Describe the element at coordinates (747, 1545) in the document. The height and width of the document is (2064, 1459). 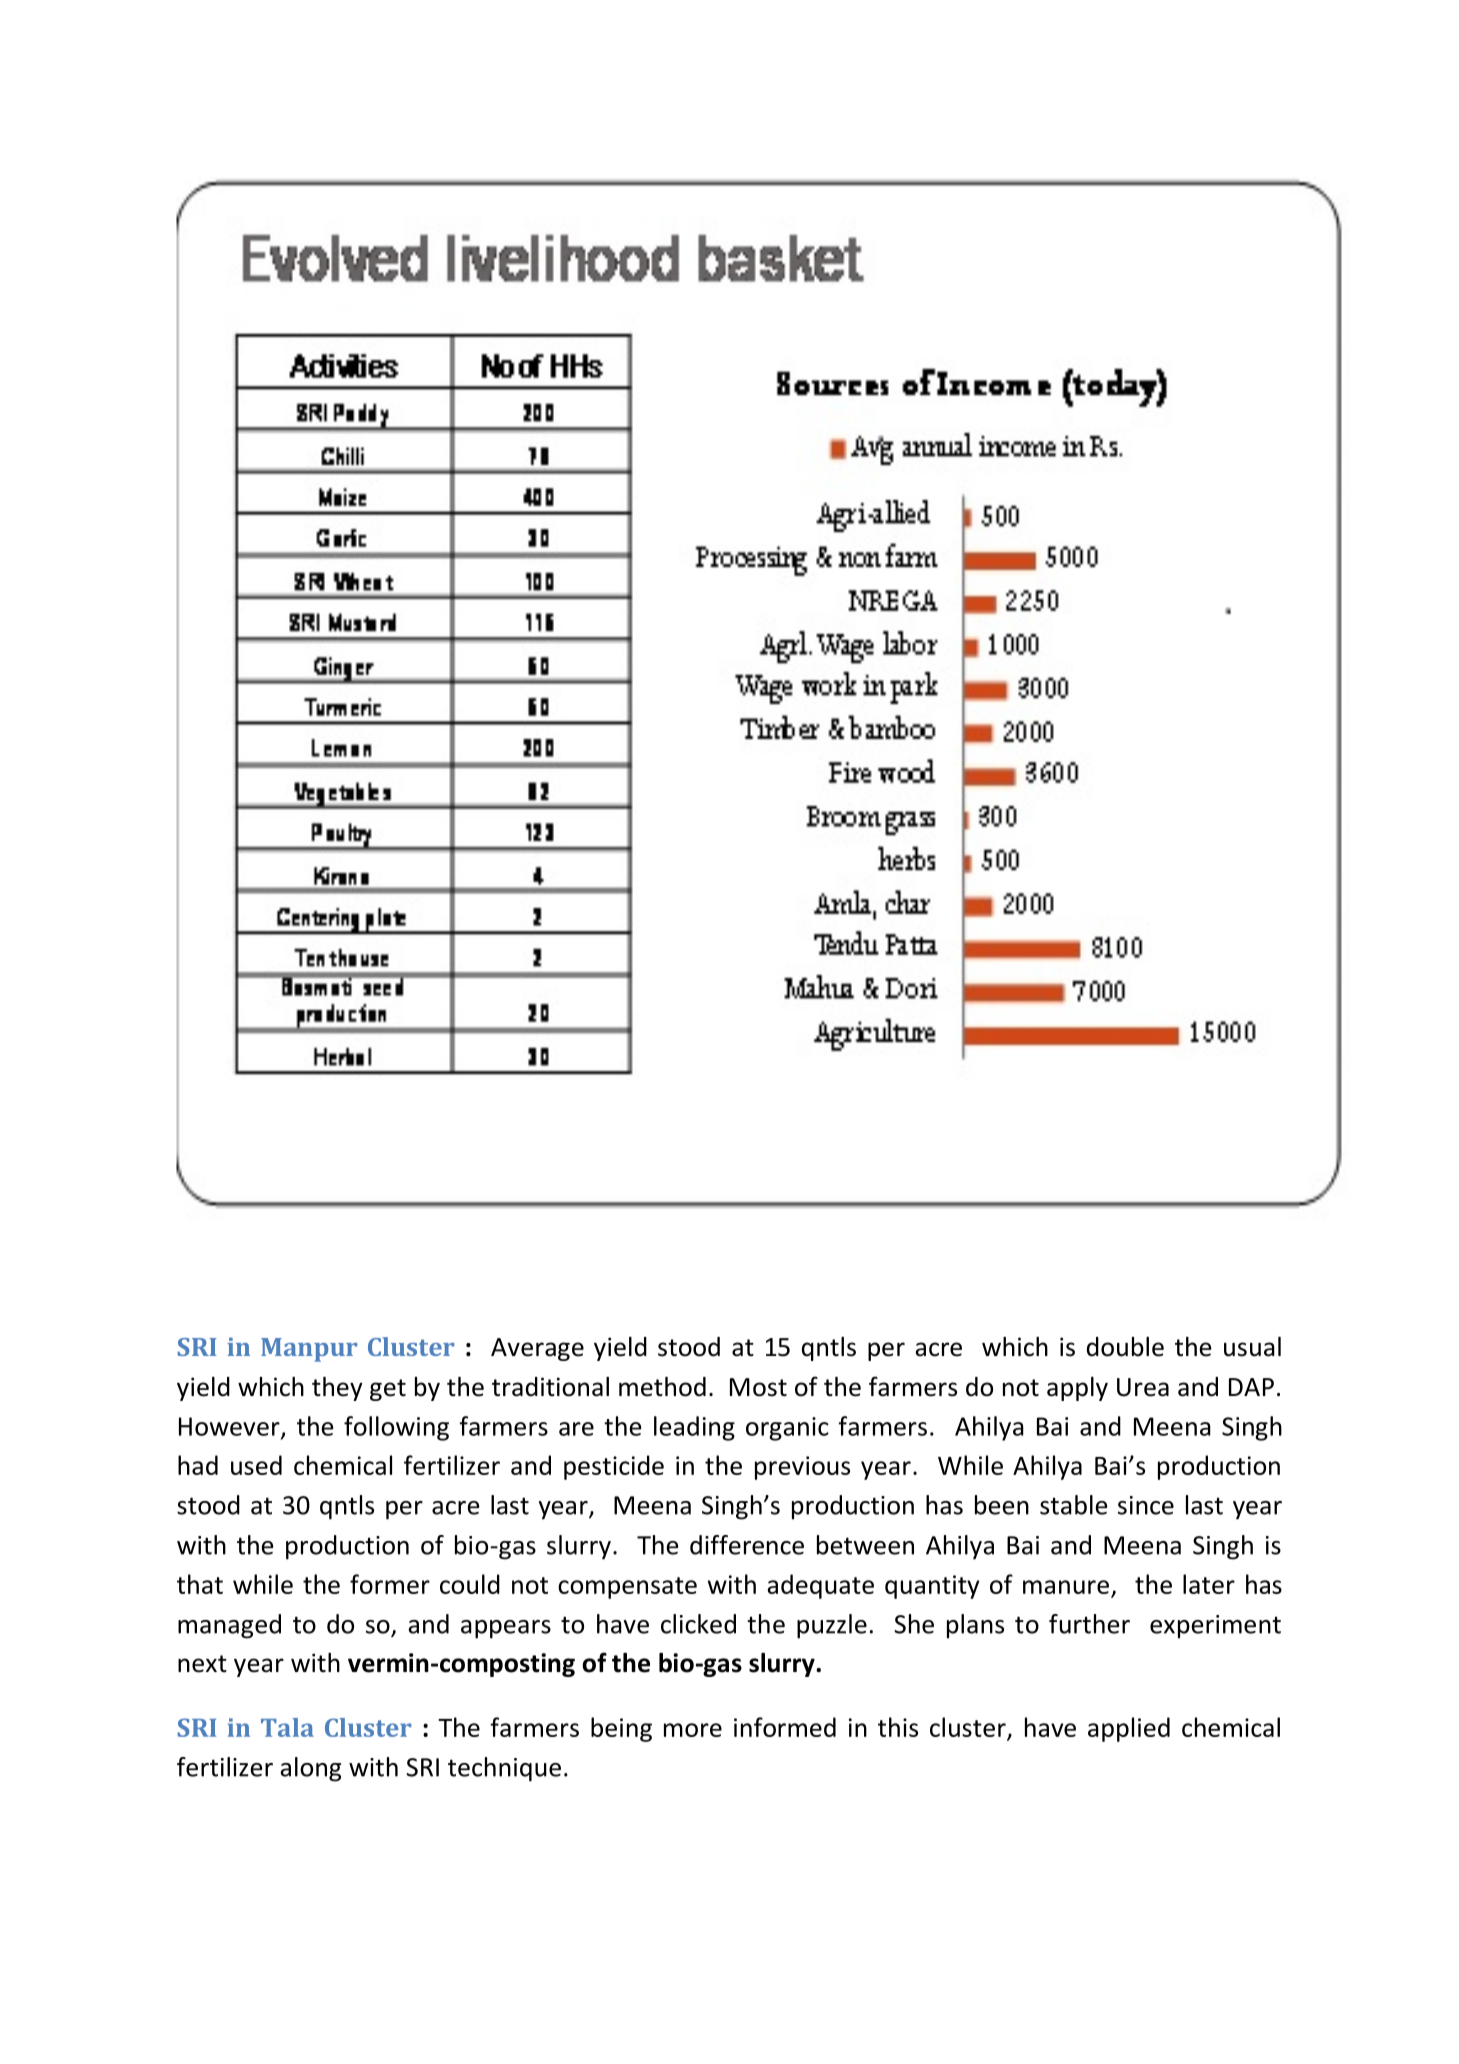
I see `difference` at that location.
